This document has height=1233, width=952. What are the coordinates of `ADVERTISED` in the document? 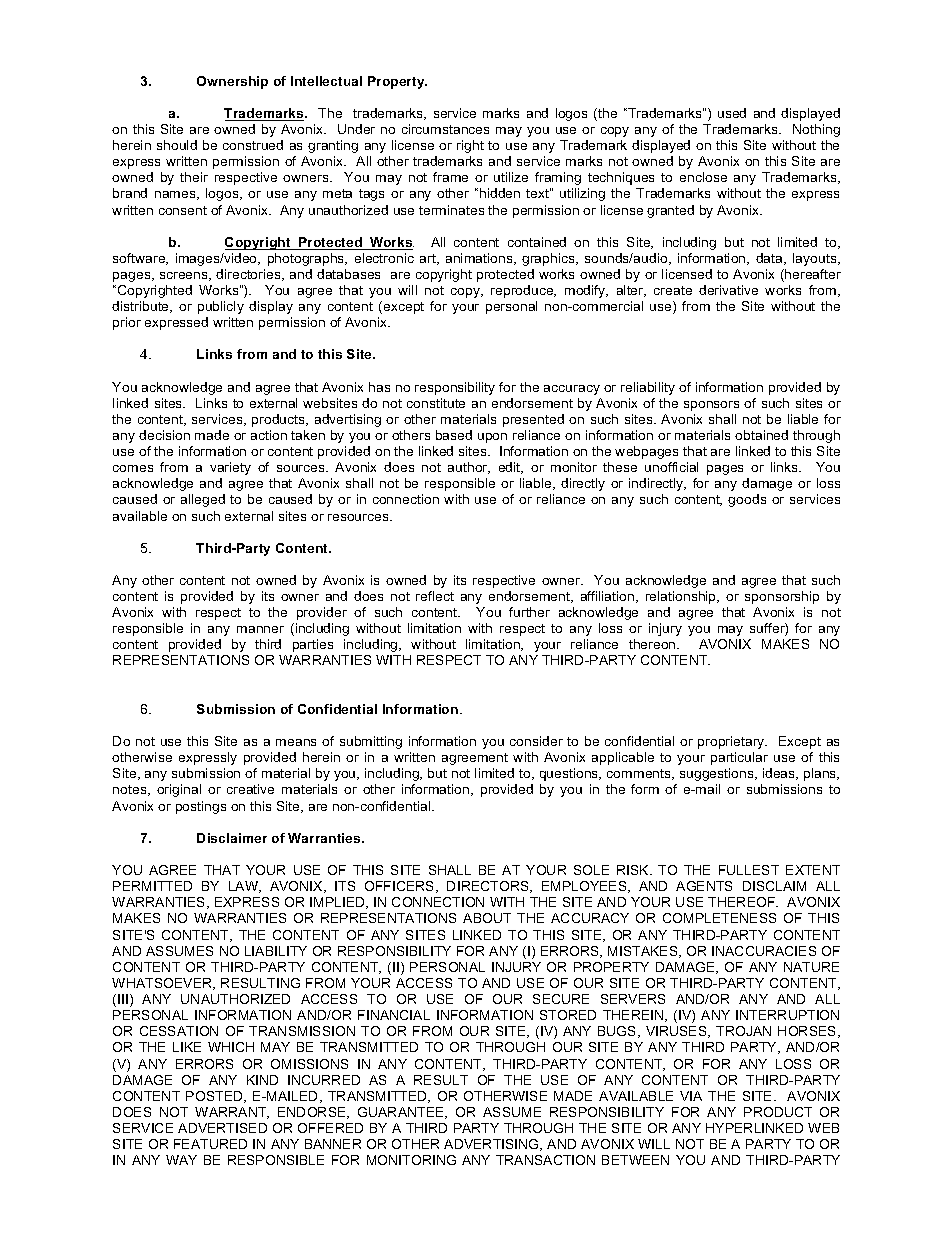 It's located at (222, 1128).
